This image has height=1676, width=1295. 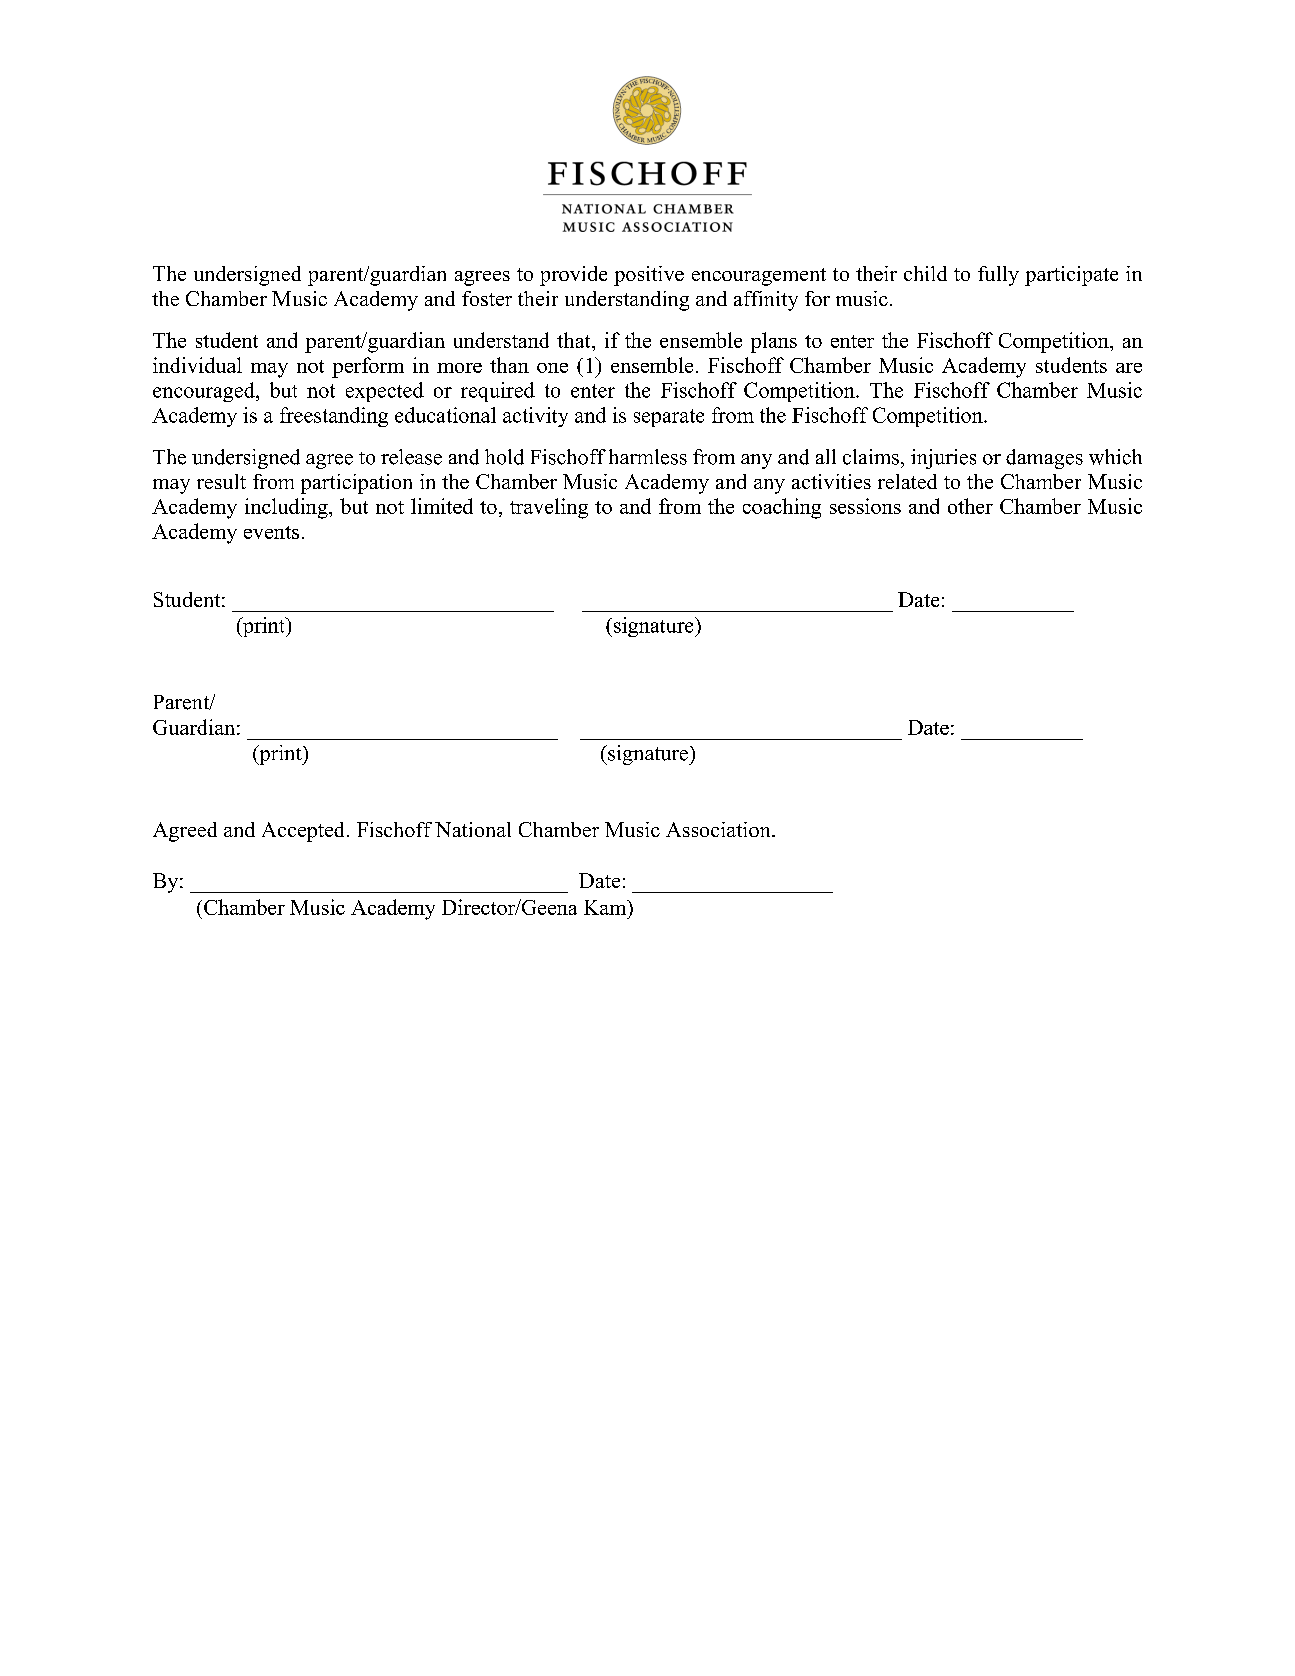 I want to click on Kam, so click(x=606, y=907).
